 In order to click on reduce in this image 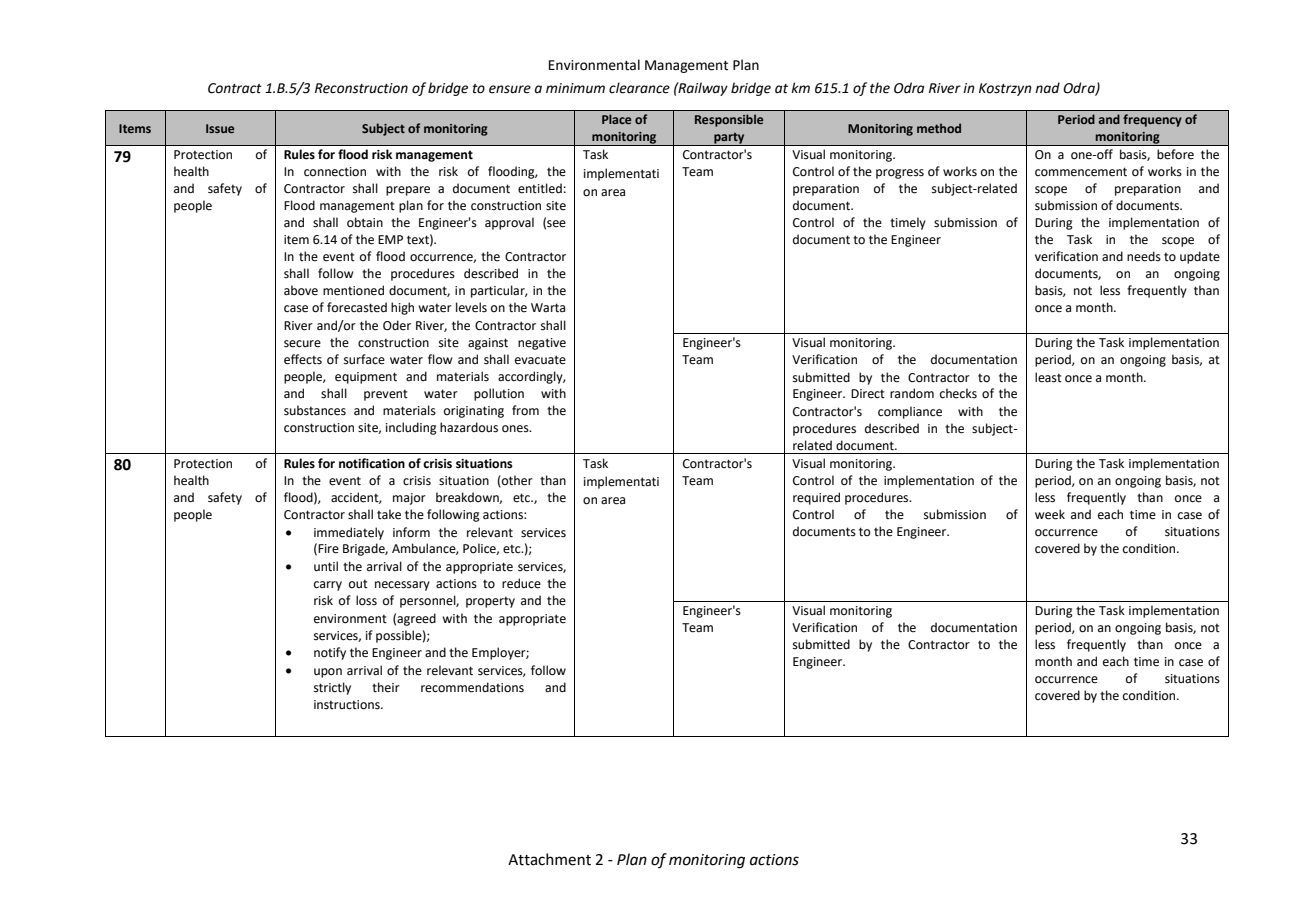, I will do `click(521, 583)`.
